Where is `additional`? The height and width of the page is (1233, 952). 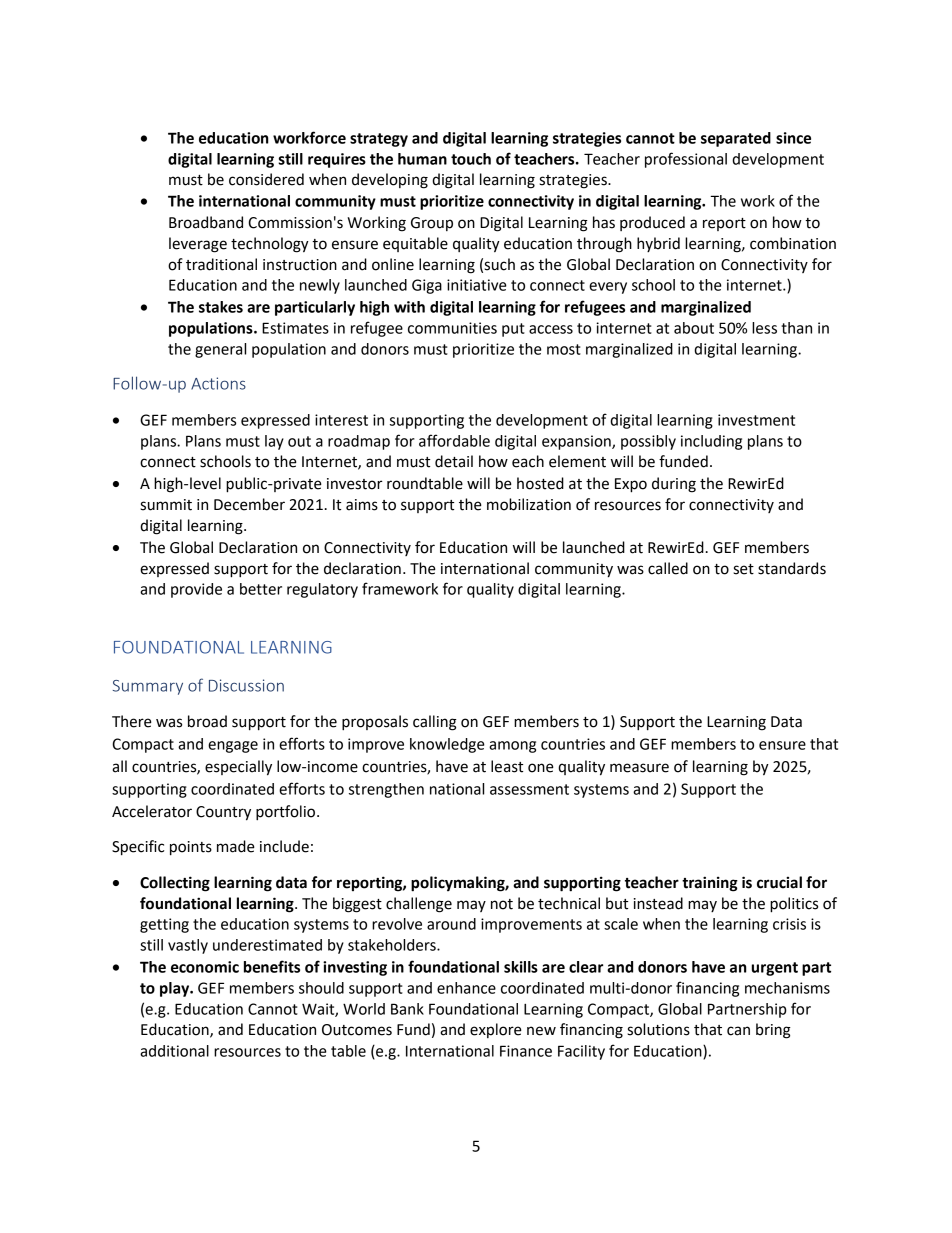
additional is located at coordinates (174, 1051).
